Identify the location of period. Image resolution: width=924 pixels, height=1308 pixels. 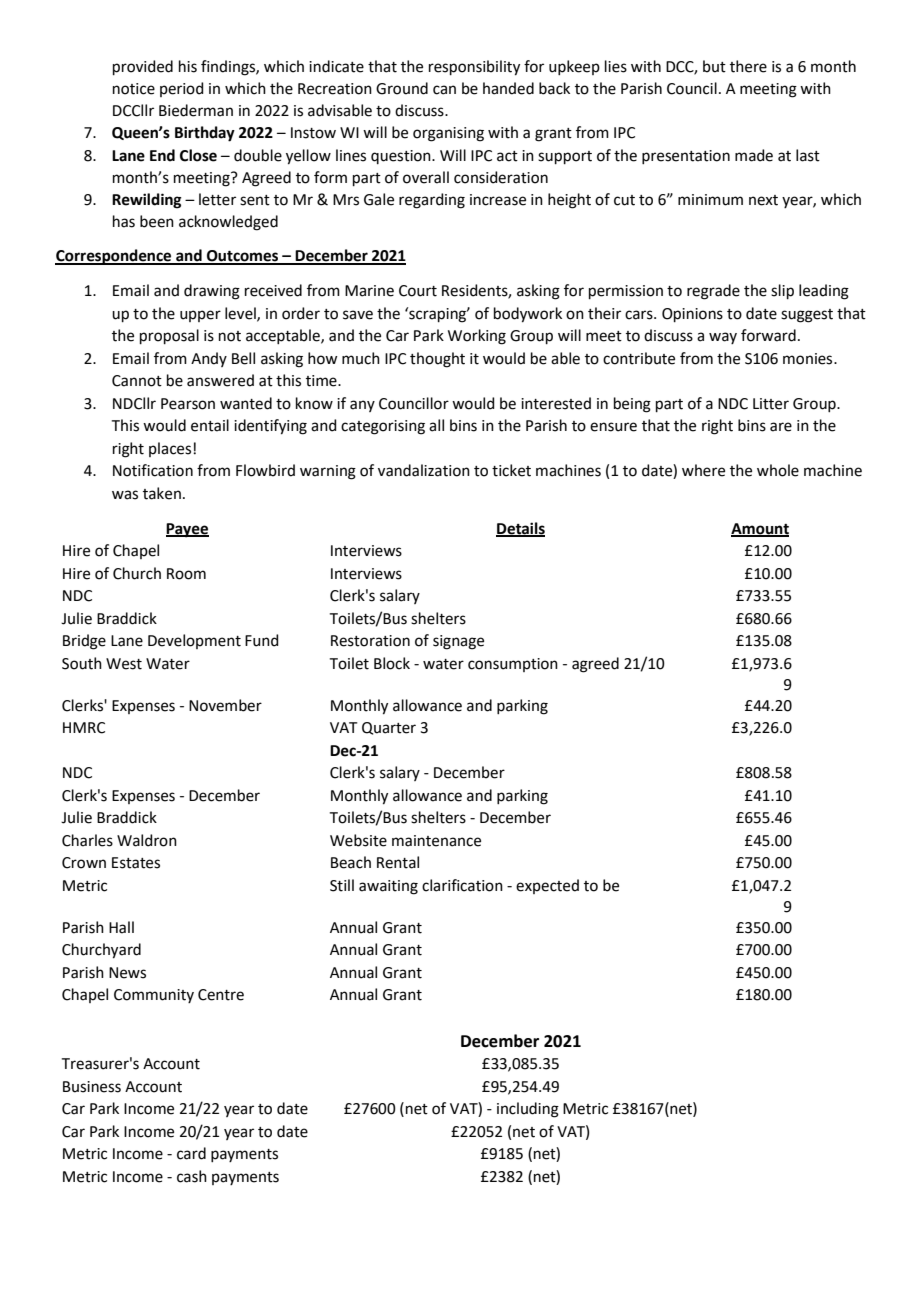
(182, 89).
